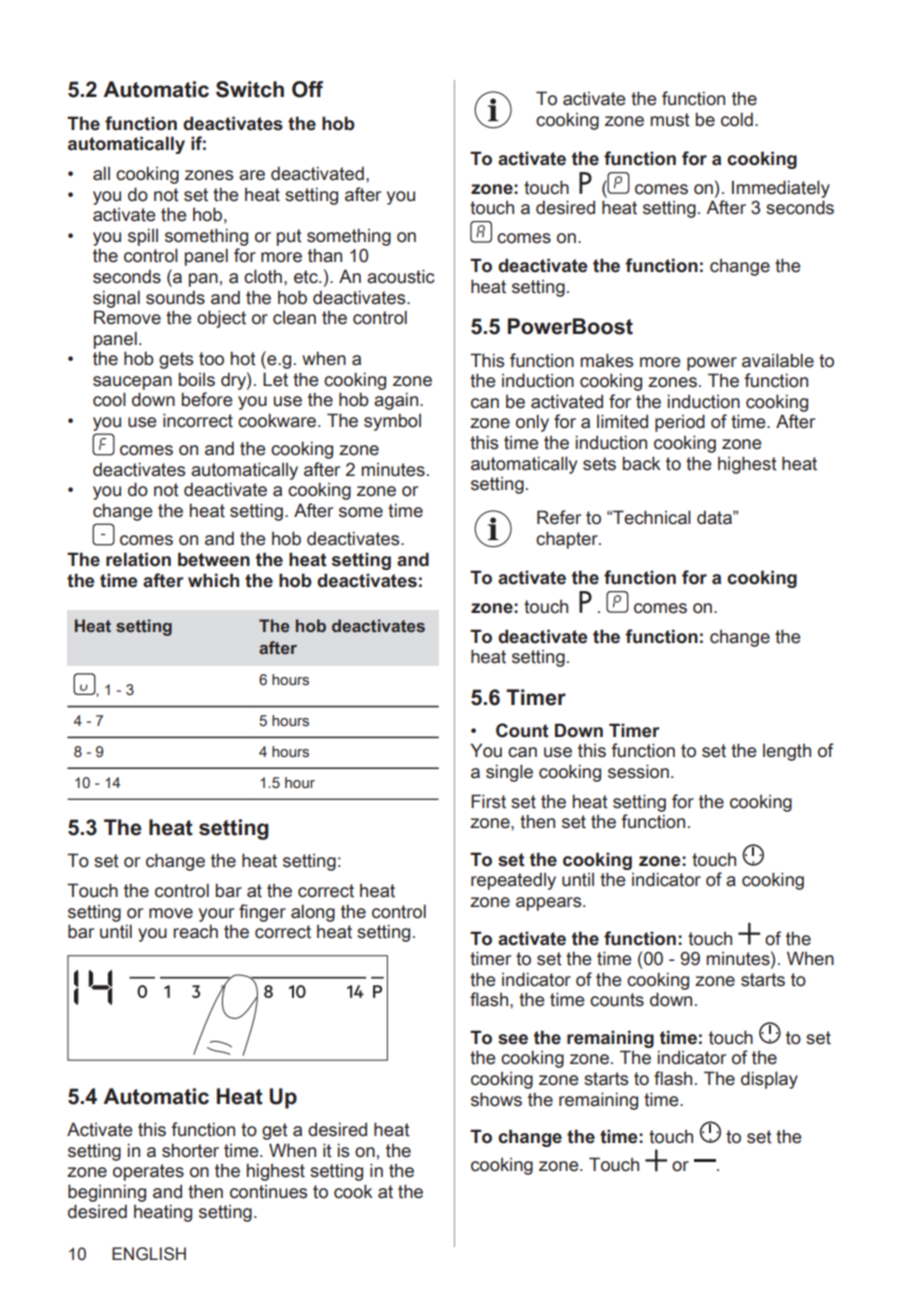 The height and width of the screenshot is (1290, 909). Describe the element at coordinates (397, 401) in the screenshot. I see `again` at that location.
